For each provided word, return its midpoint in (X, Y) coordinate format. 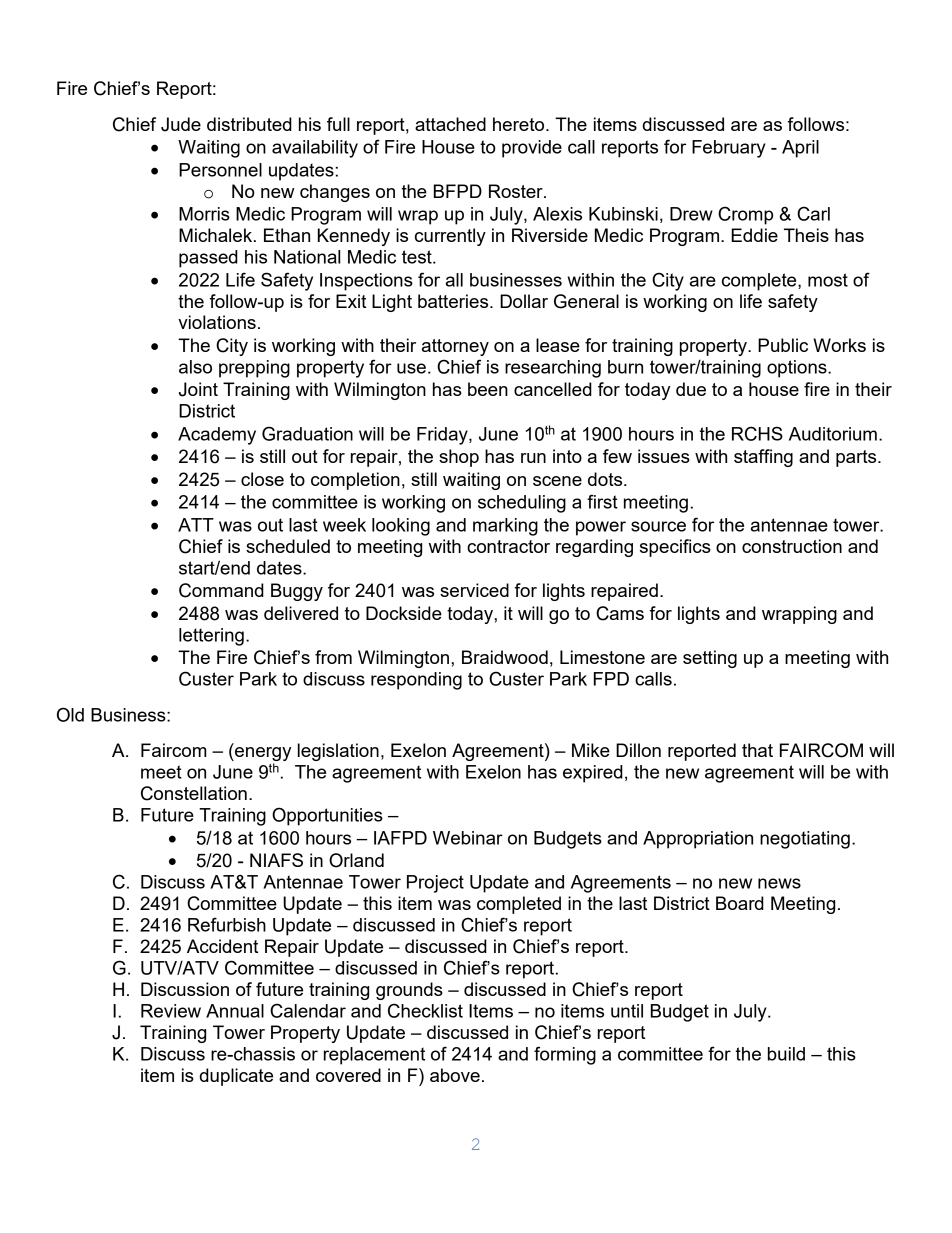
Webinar (468, 838)
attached (450, 124)
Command (221, 590)
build (786, 1054)
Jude (181, 124)
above (455, 1075)
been (488, 389)
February (729, 149)
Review (171, 1011)
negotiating (805, 840)
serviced (474, 590)
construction (792, 546)
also (195, 367)
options (798, 369)
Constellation (194, 793)
